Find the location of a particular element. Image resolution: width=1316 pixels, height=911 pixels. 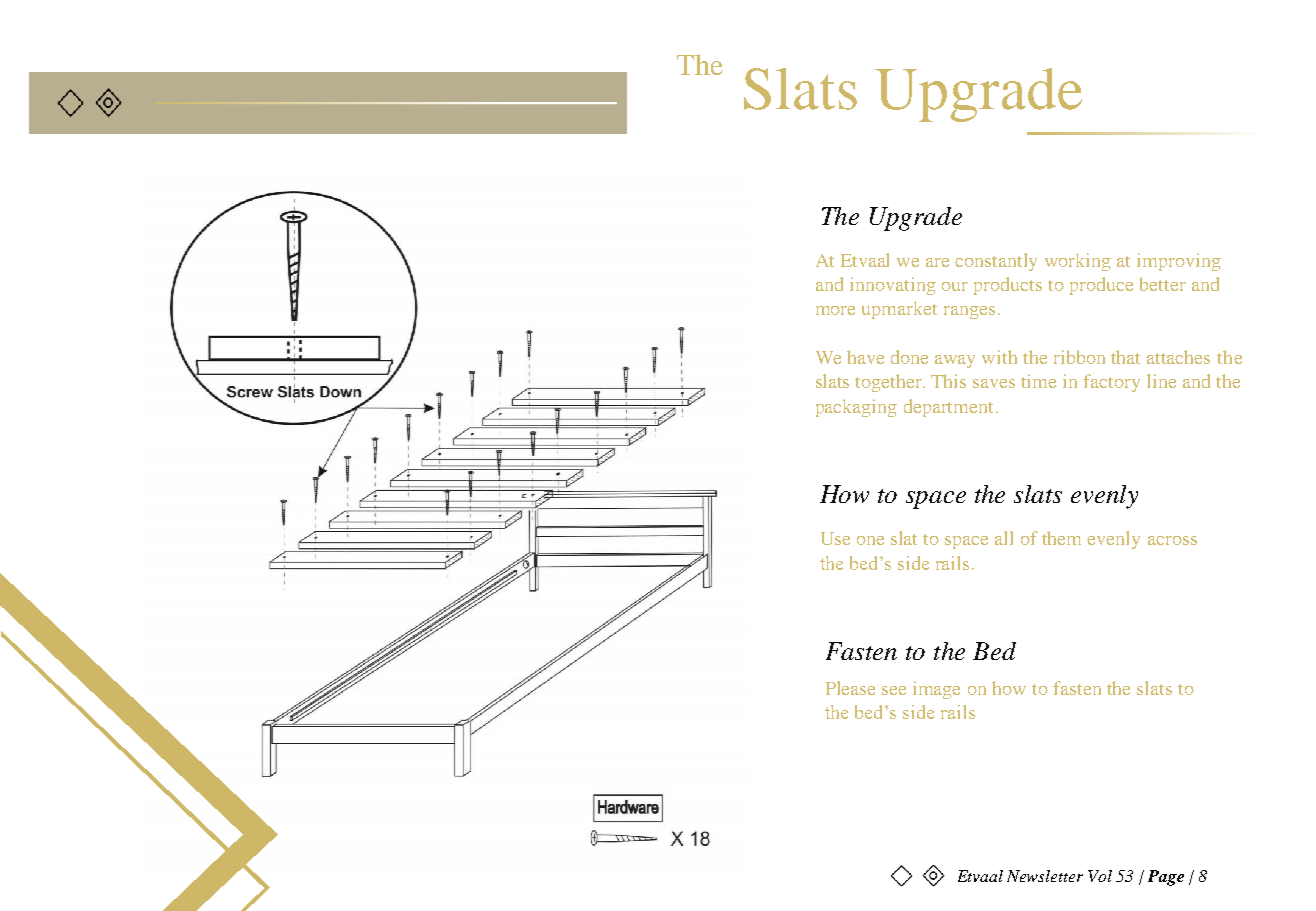

Newsletter is located at coordinates (1045, 876).
